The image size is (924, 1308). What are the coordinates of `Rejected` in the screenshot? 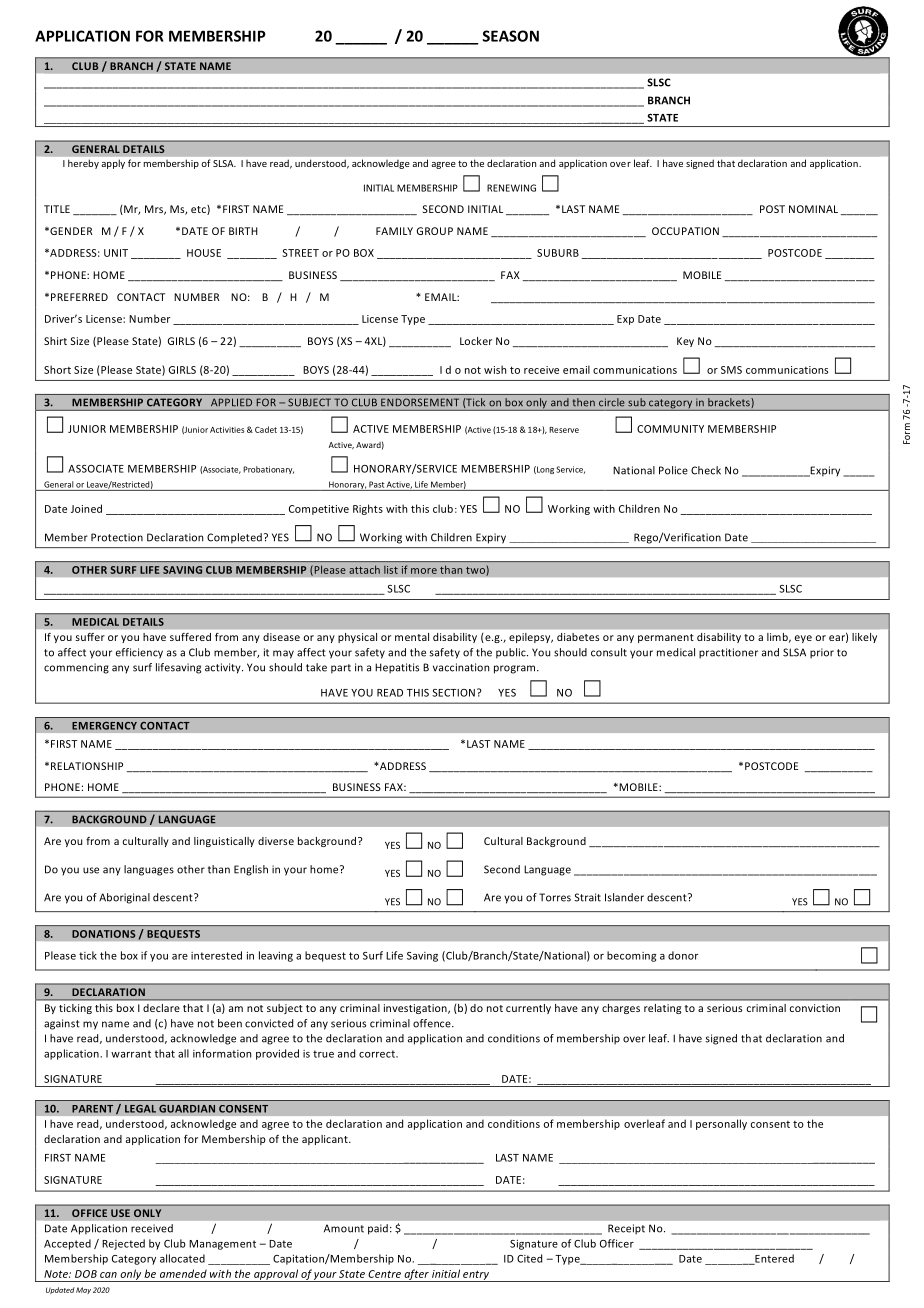 It's located at (123, 1244).
